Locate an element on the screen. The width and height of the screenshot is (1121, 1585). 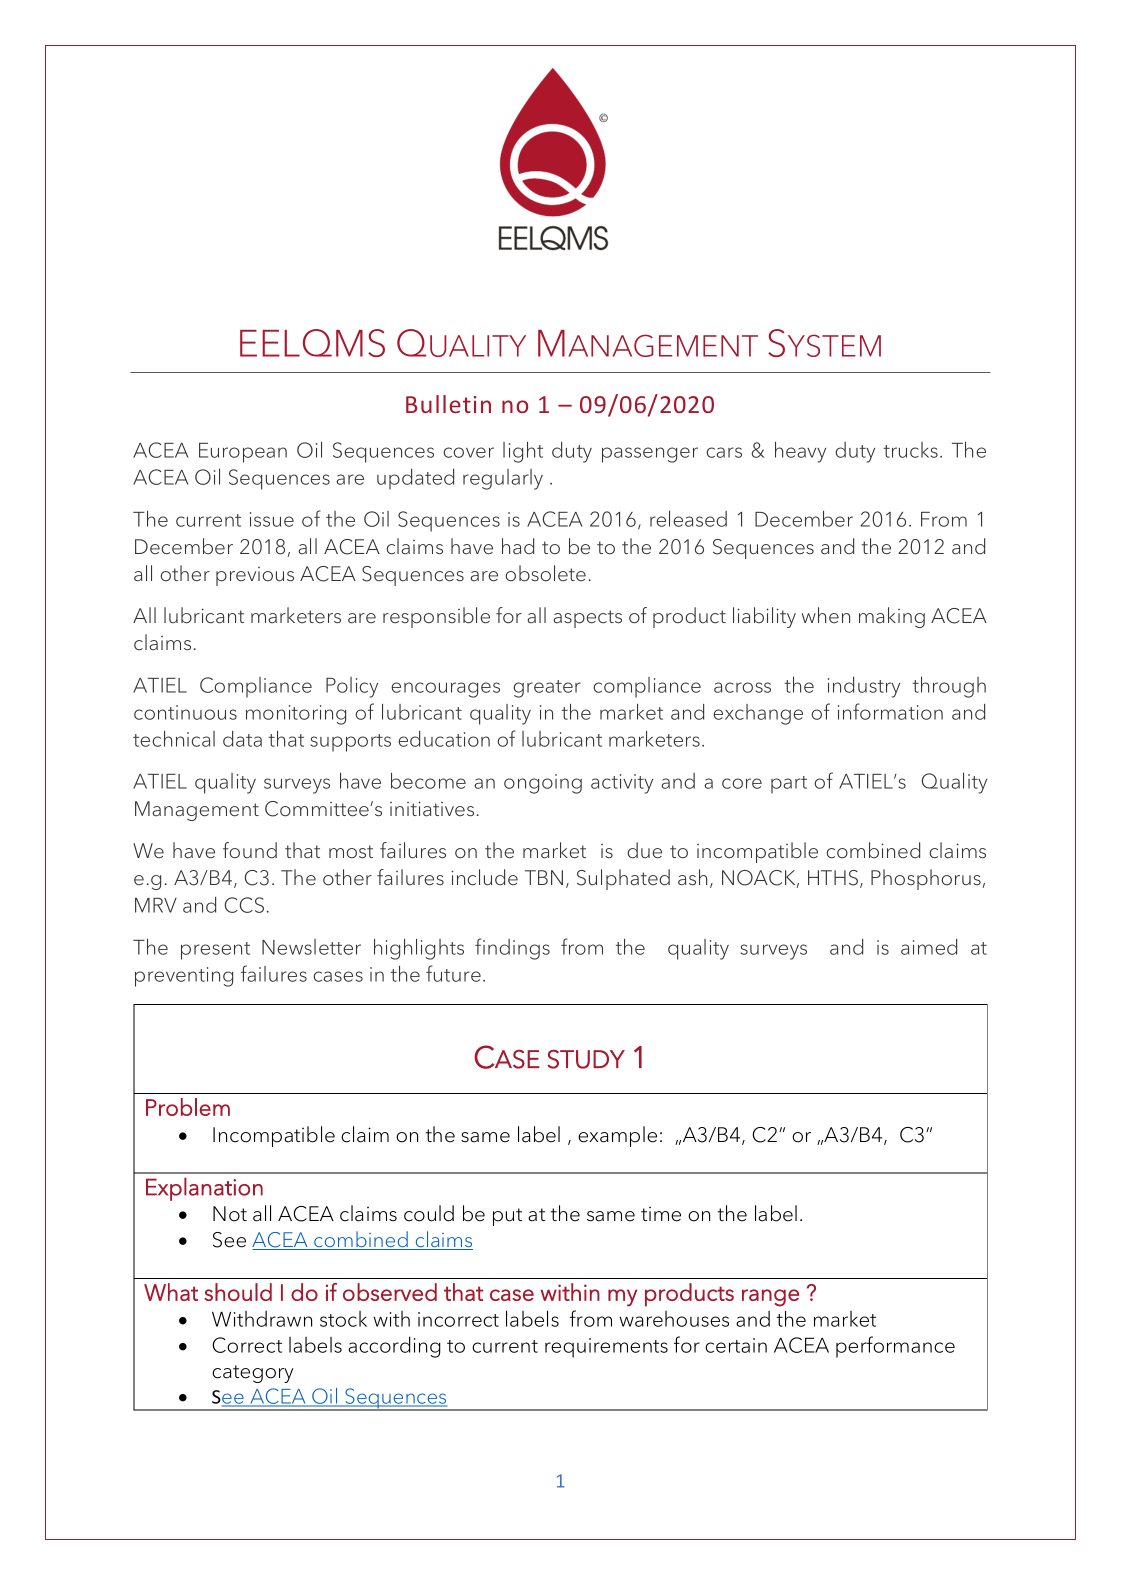
requirements is located at coordinates (606, 1348).
